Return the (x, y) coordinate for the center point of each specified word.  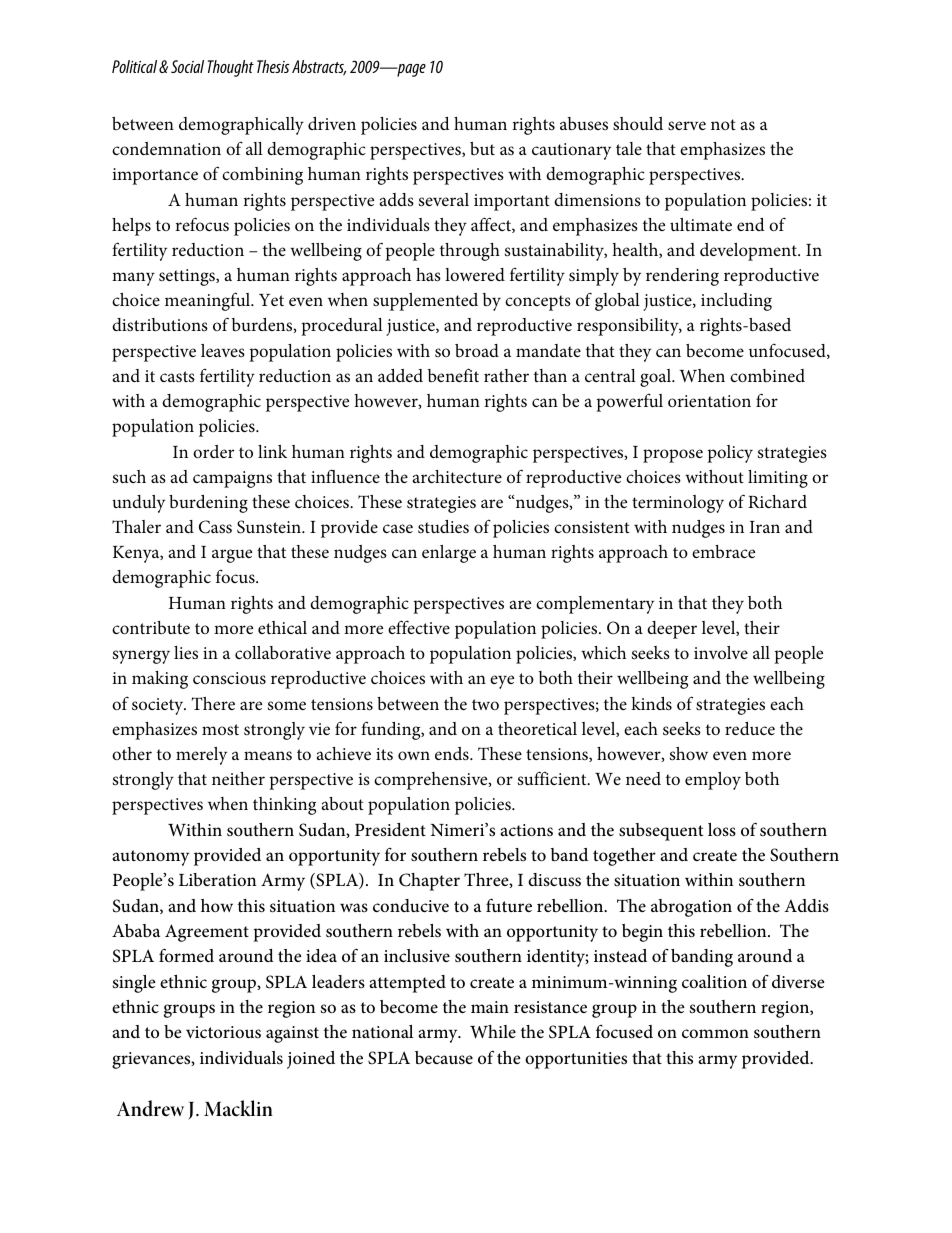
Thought (231, 68)
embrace (723, 551)
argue (232, 556)
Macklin (238, 1108)
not (723, 124)
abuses (584, 124)
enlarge (449, 554)
